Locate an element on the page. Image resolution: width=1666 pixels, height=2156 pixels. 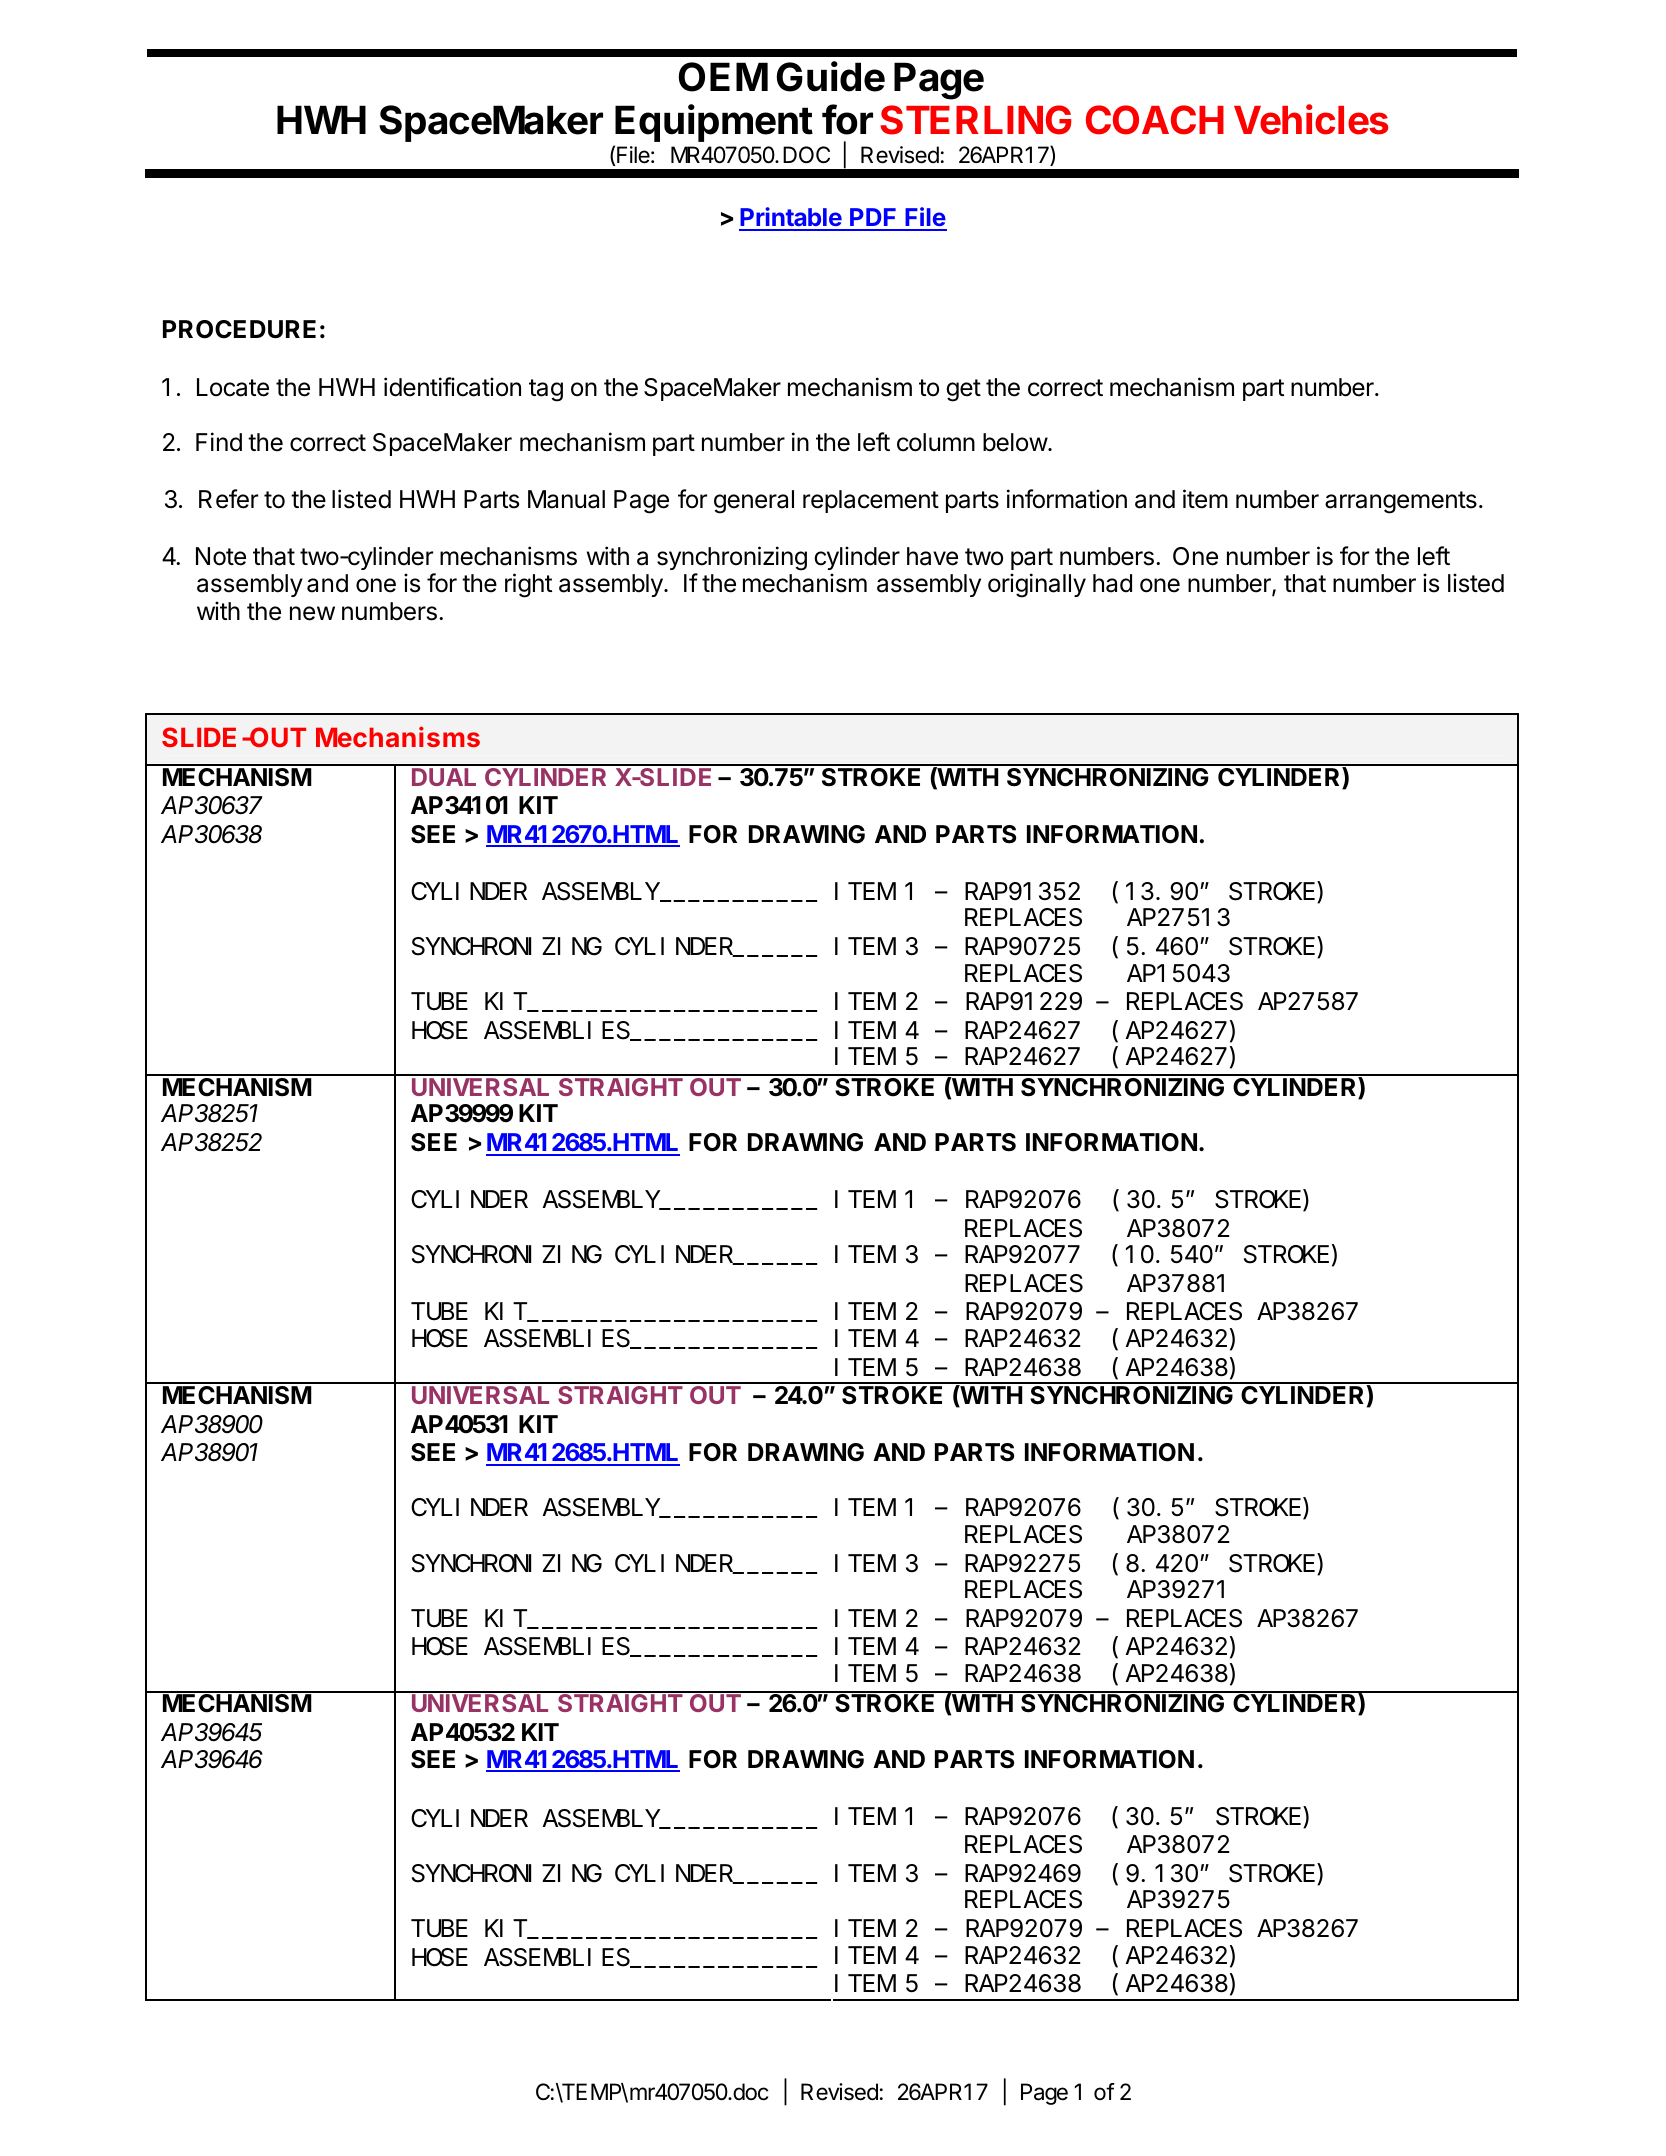
new is located at coordinates (312, 613).
